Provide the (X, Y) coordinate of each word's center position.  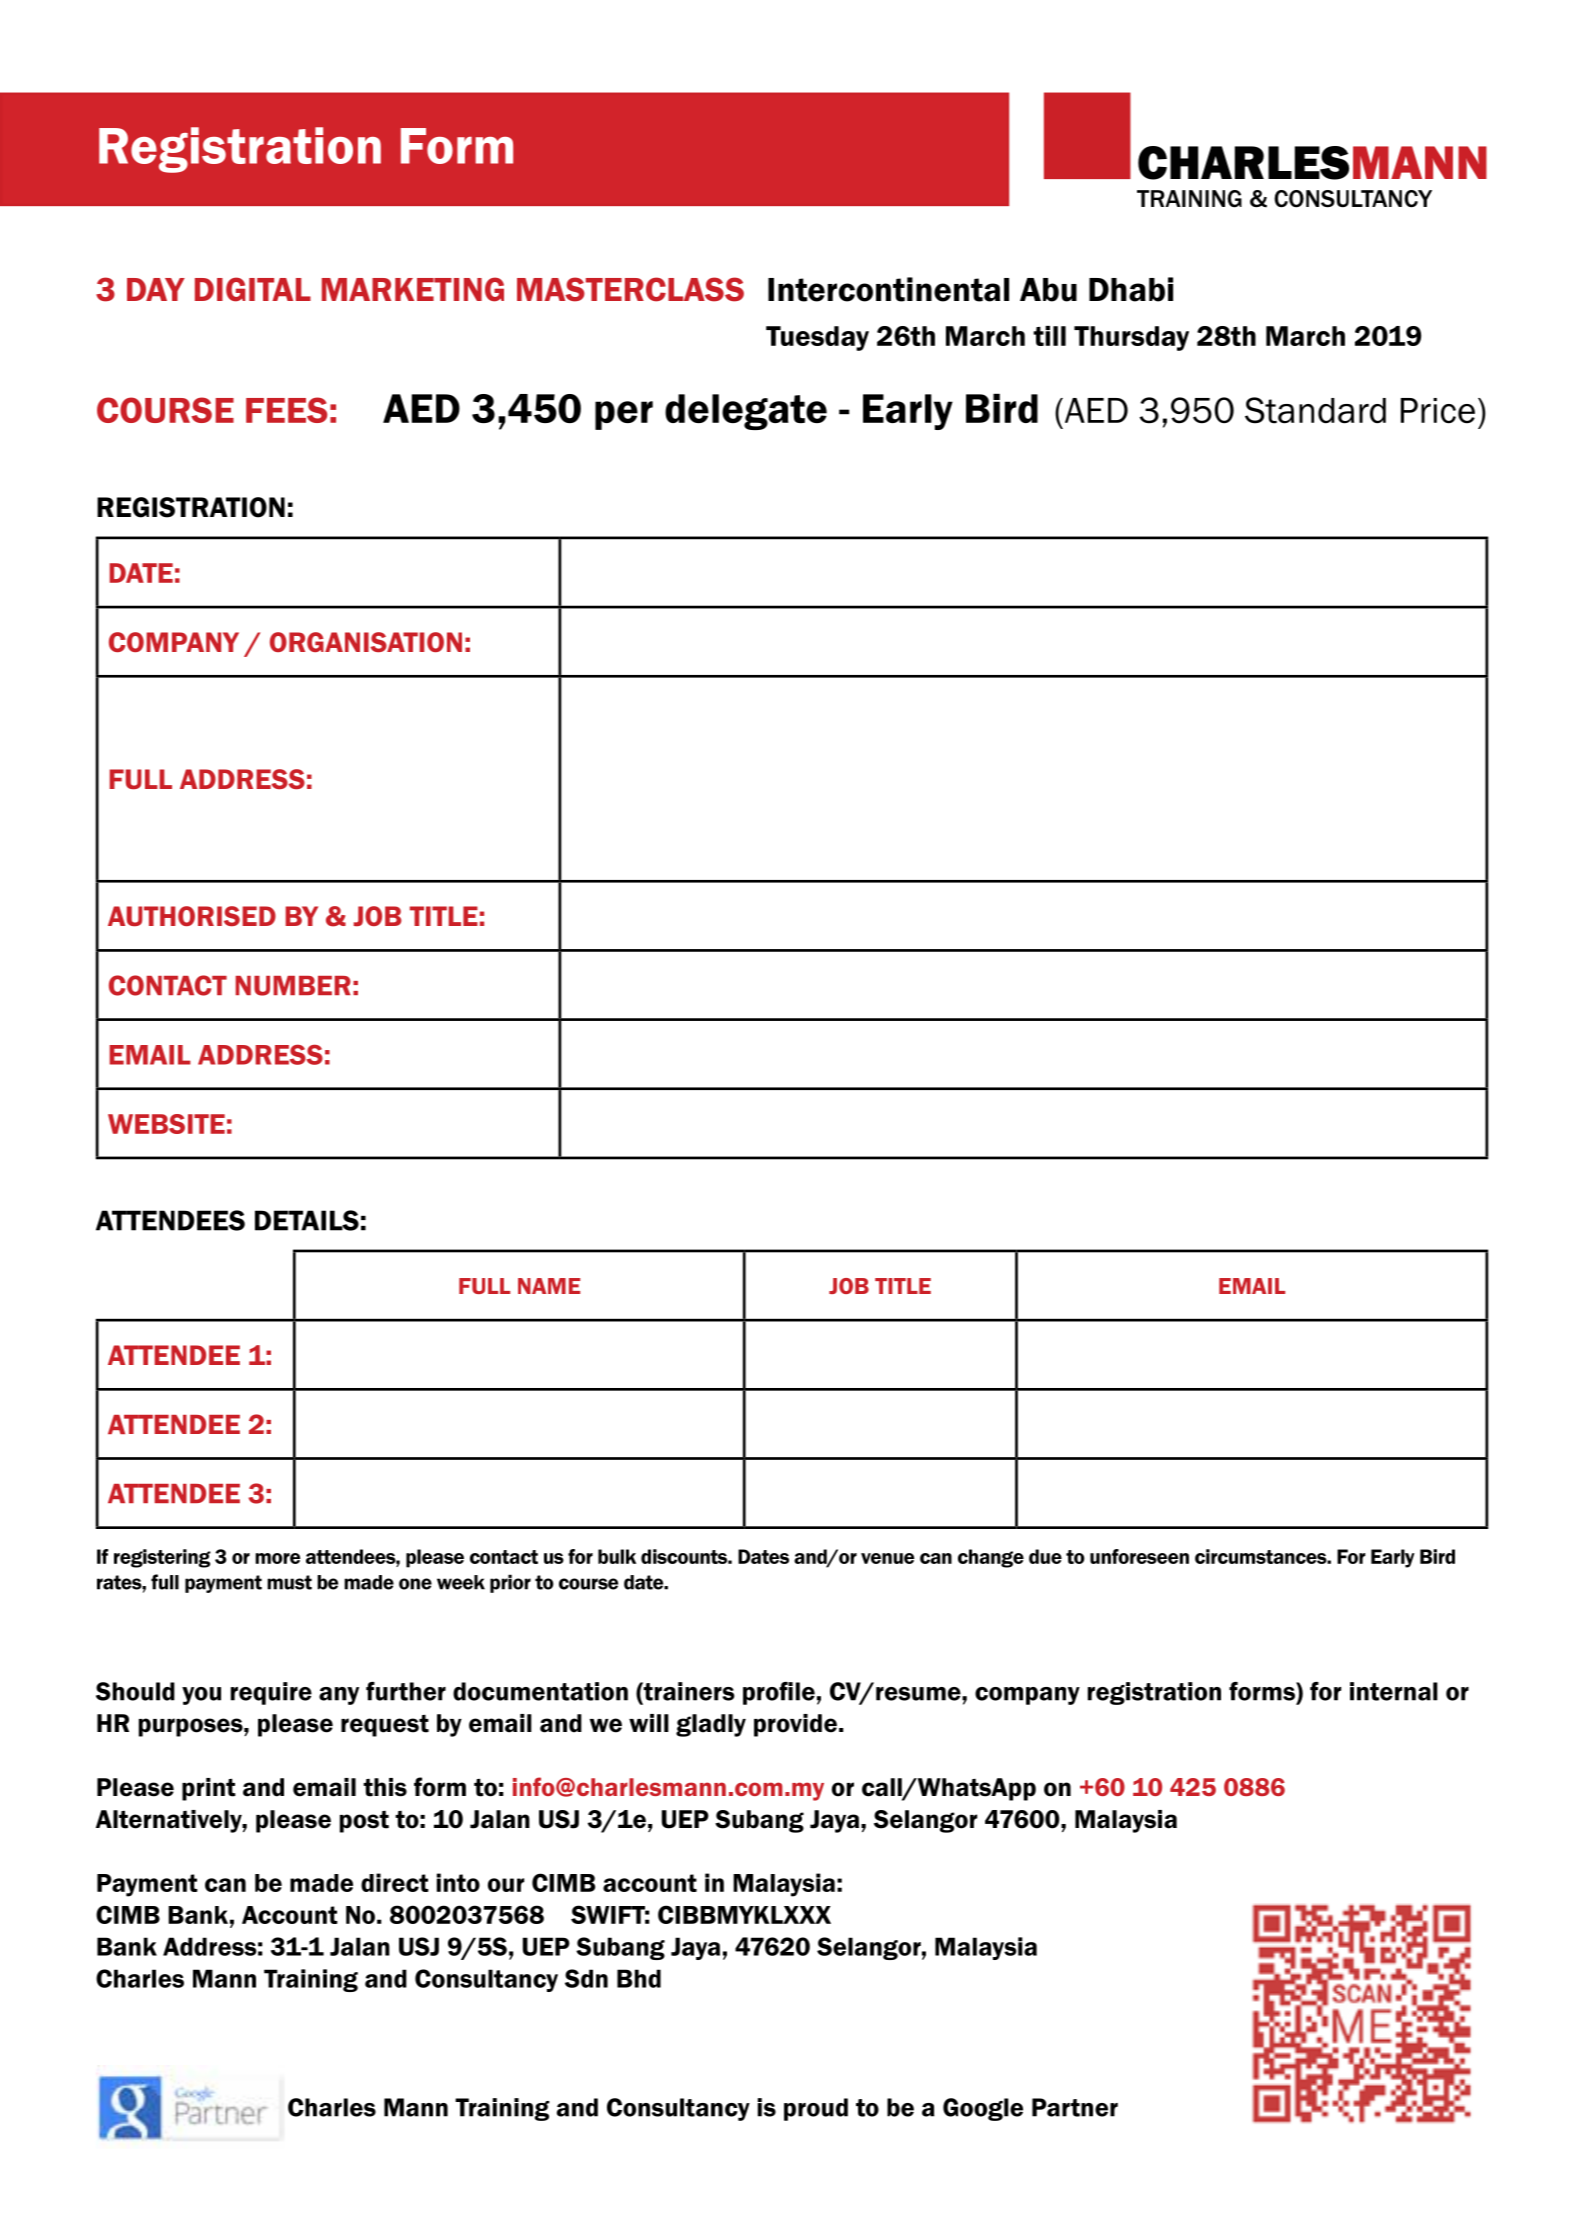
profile (779, 1693)
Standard (1315, 410)
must (289, 1582)
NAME (549, 1286)
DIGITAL (253, 289)
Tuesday (817, 338)
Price (1438, 411)
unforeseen (1139, 1556)
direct (395, 1882)
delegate (746, 412)
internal (1394, 1691)
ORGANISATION (366, 642)
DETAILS (307, 1220)
